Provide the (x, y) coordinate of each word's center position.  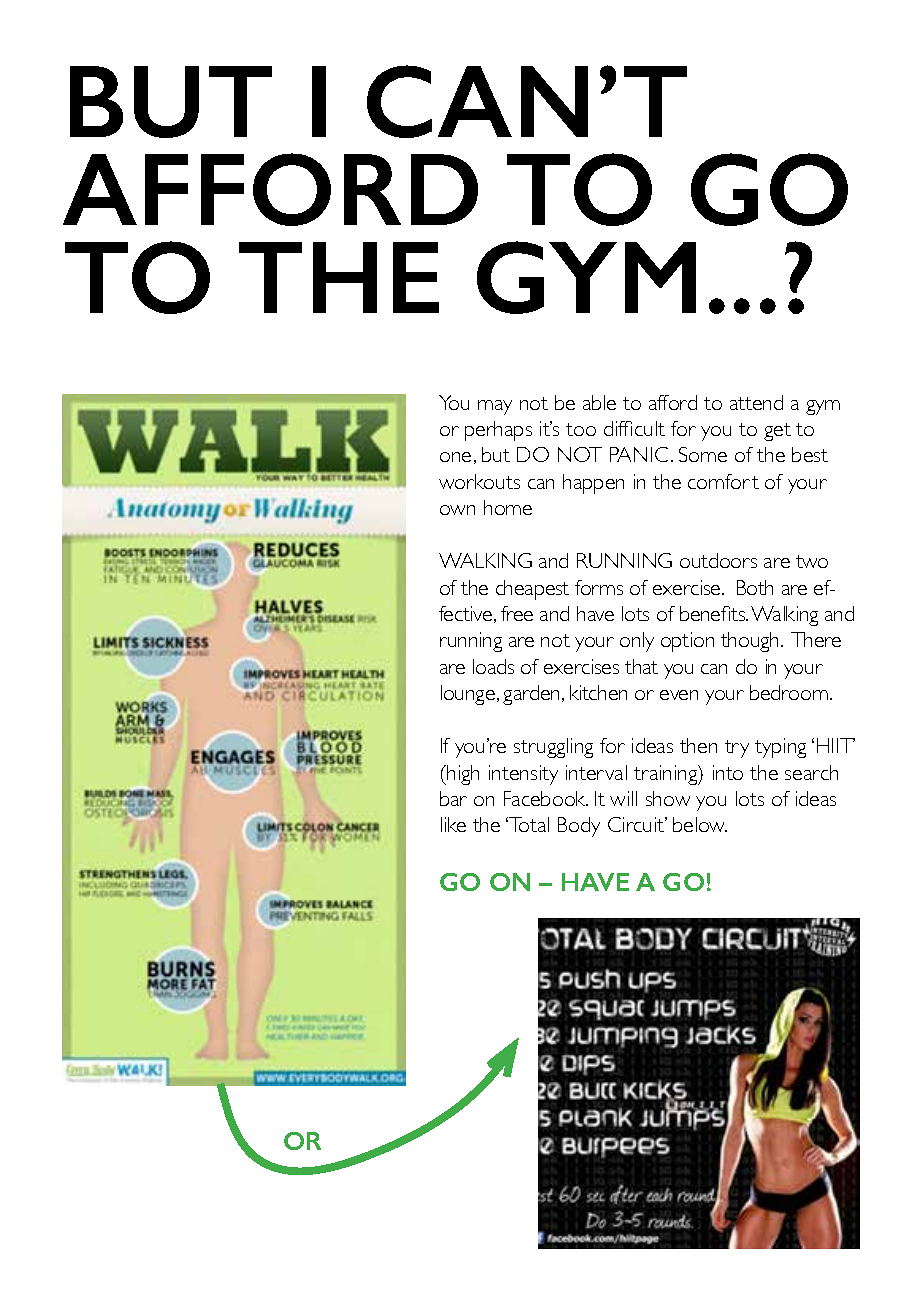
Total (528, 824)
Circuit (637, 824)
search (811, 772)
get (777, 432)
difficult (634, 428)
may (495, 407)
